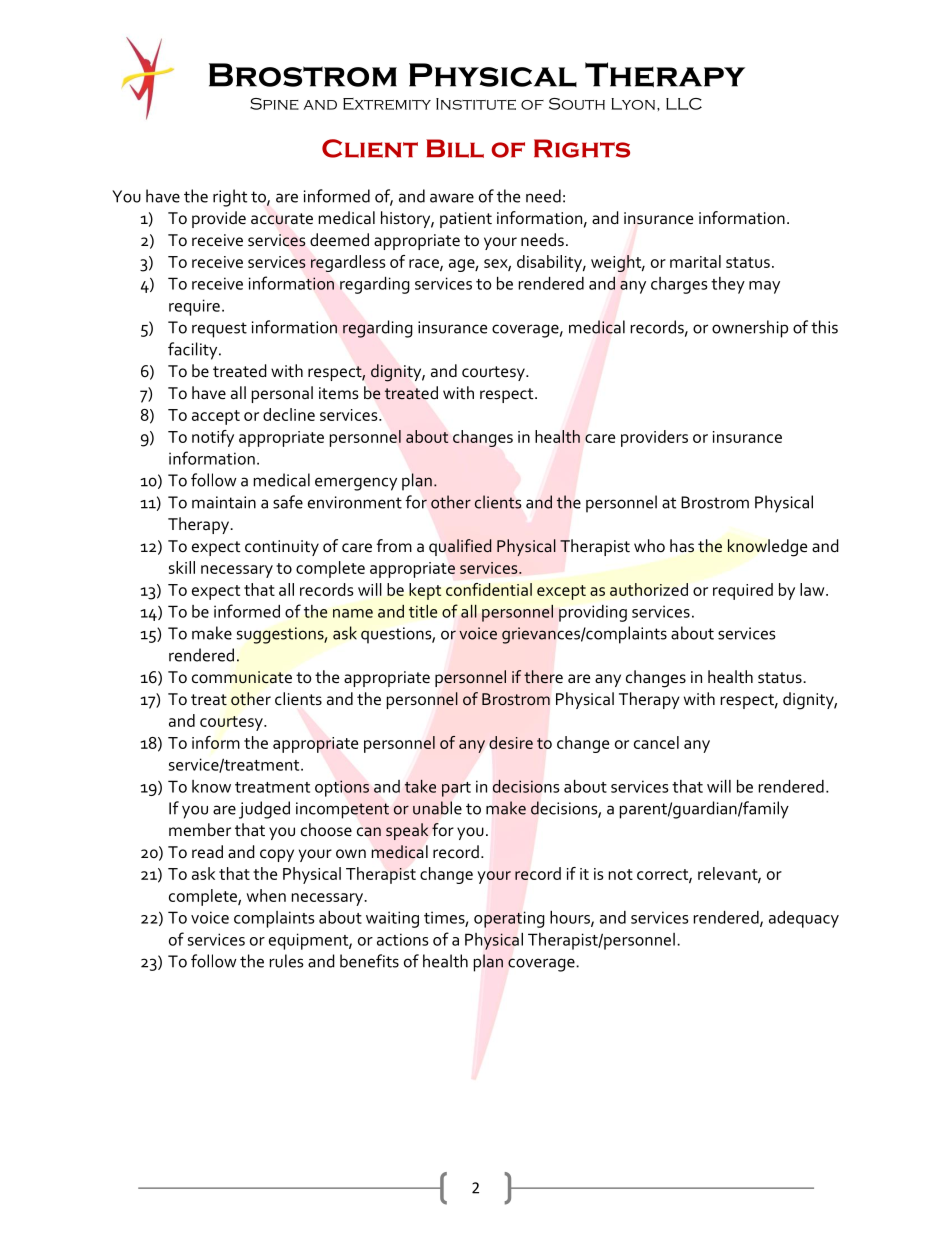  Describe the element at coordinates (750, 329) in the screenshot. I see `ownership` at that location.
